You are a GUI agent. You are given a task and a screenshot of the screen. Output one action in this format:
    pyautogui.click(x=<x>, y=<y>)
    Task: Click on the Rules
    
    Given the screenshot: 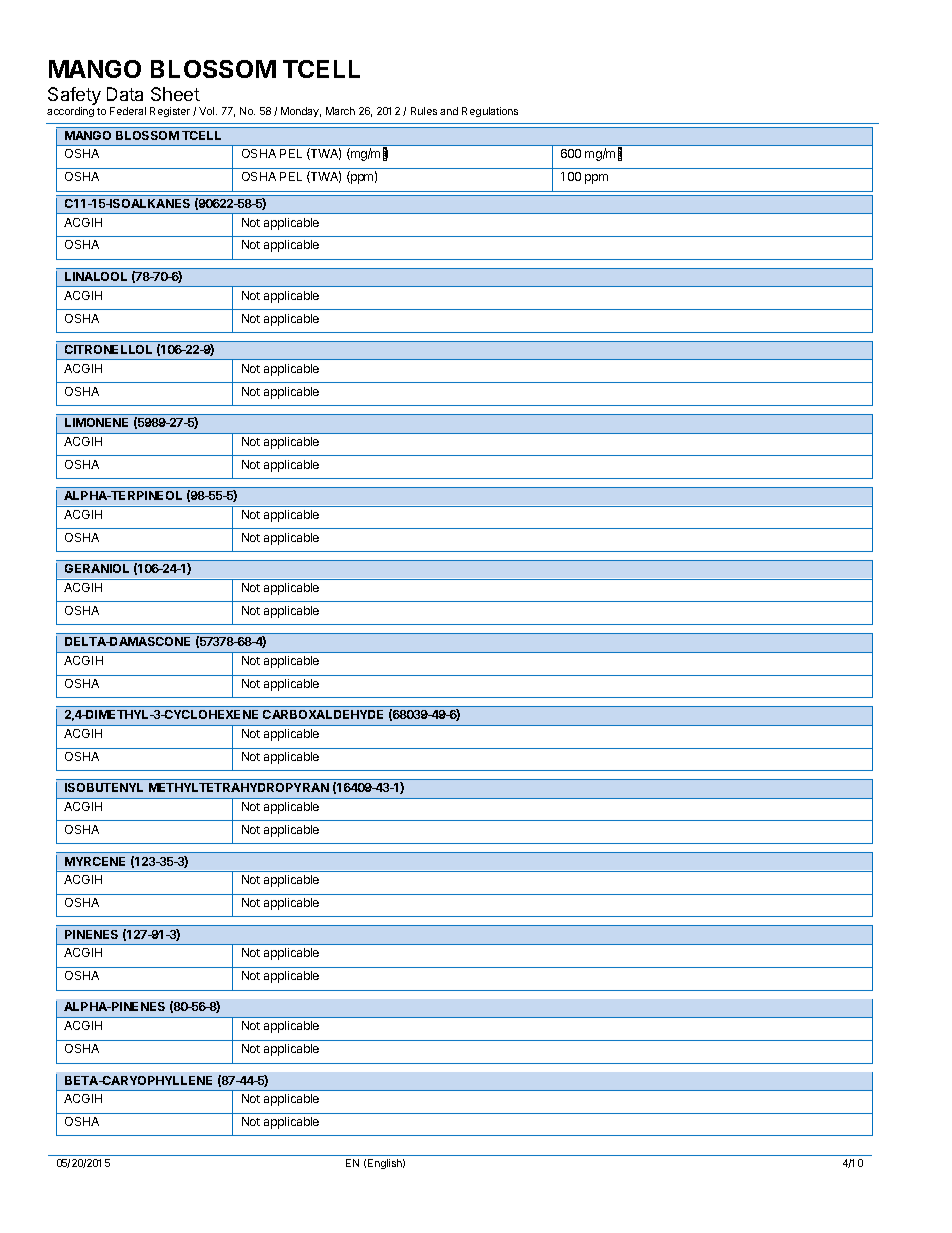 What is the action you would take?
    pyautogui.click(x=424, y=111)
